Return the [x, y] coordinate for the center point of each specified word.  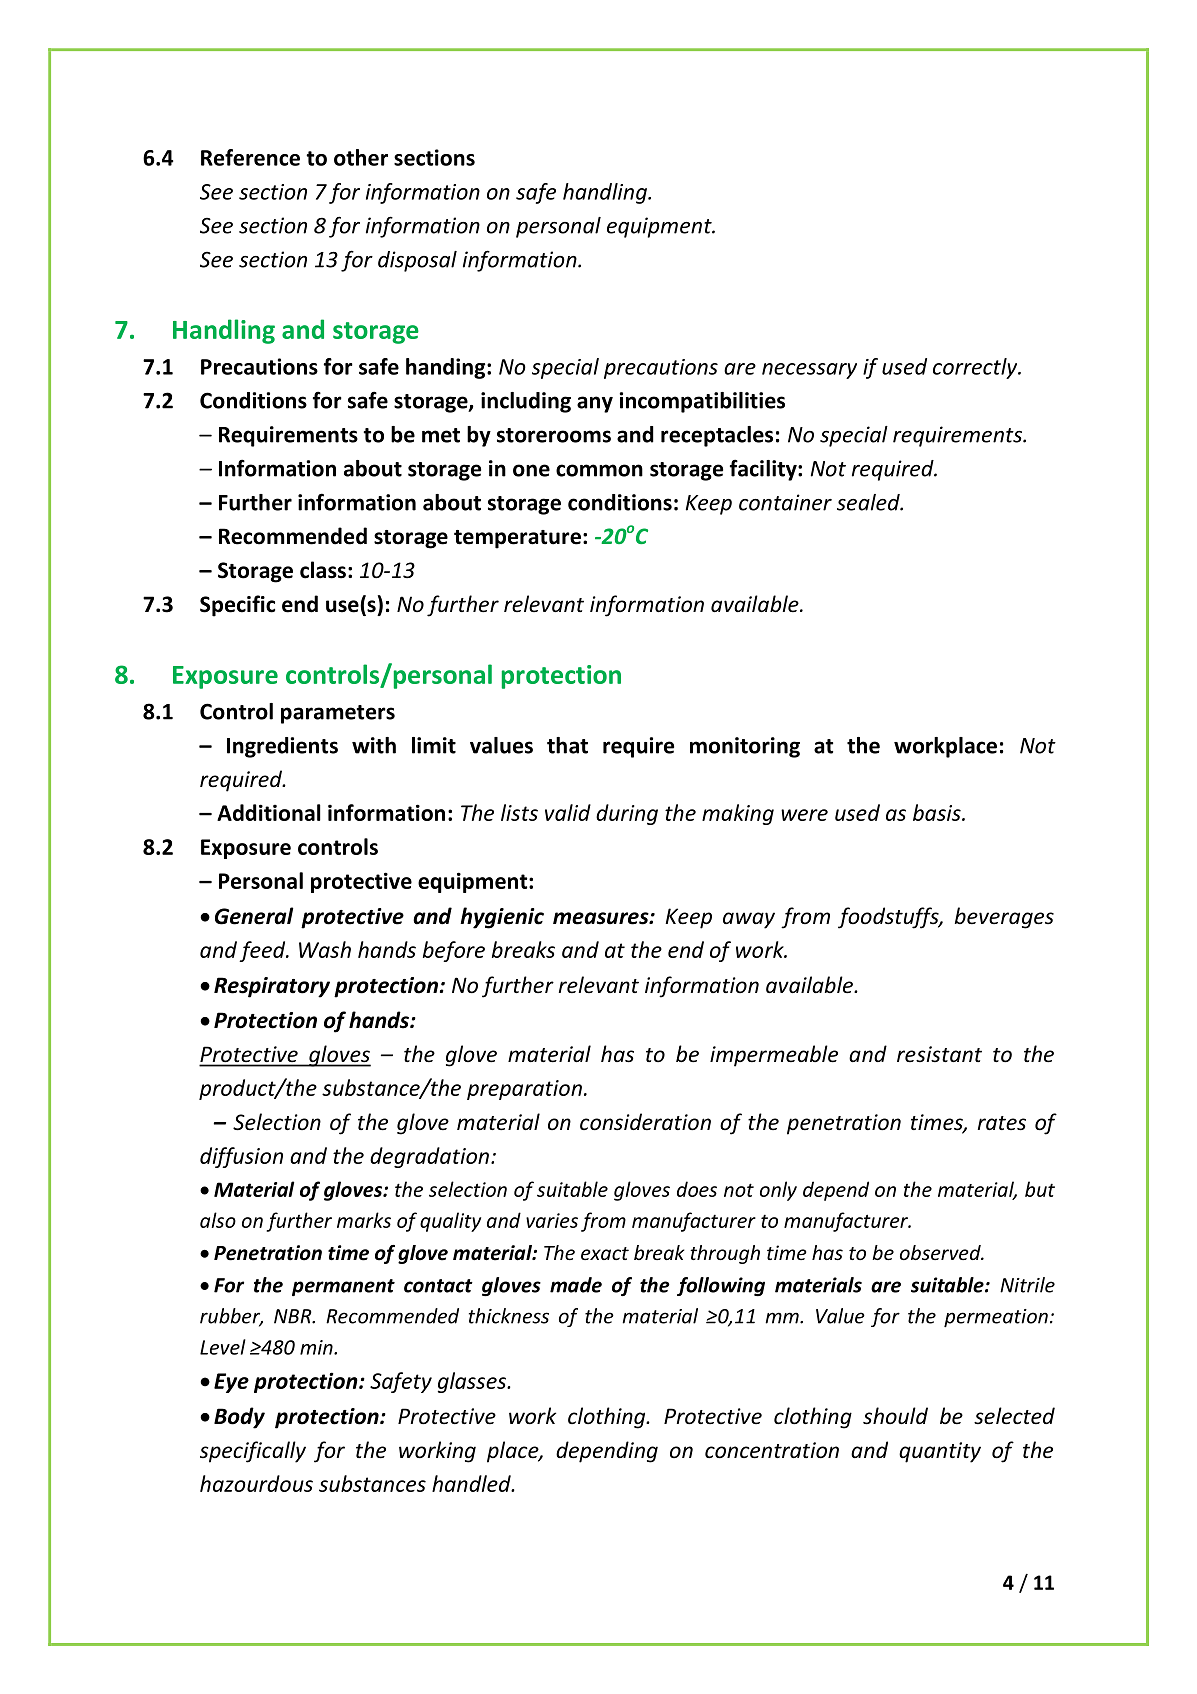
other [361, 157]
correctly [976, 368]
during [627, 814]
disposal [417, 261]
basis [938, 812]
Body [239, 1418]
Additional [269, 812]
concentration [772, 1450]
